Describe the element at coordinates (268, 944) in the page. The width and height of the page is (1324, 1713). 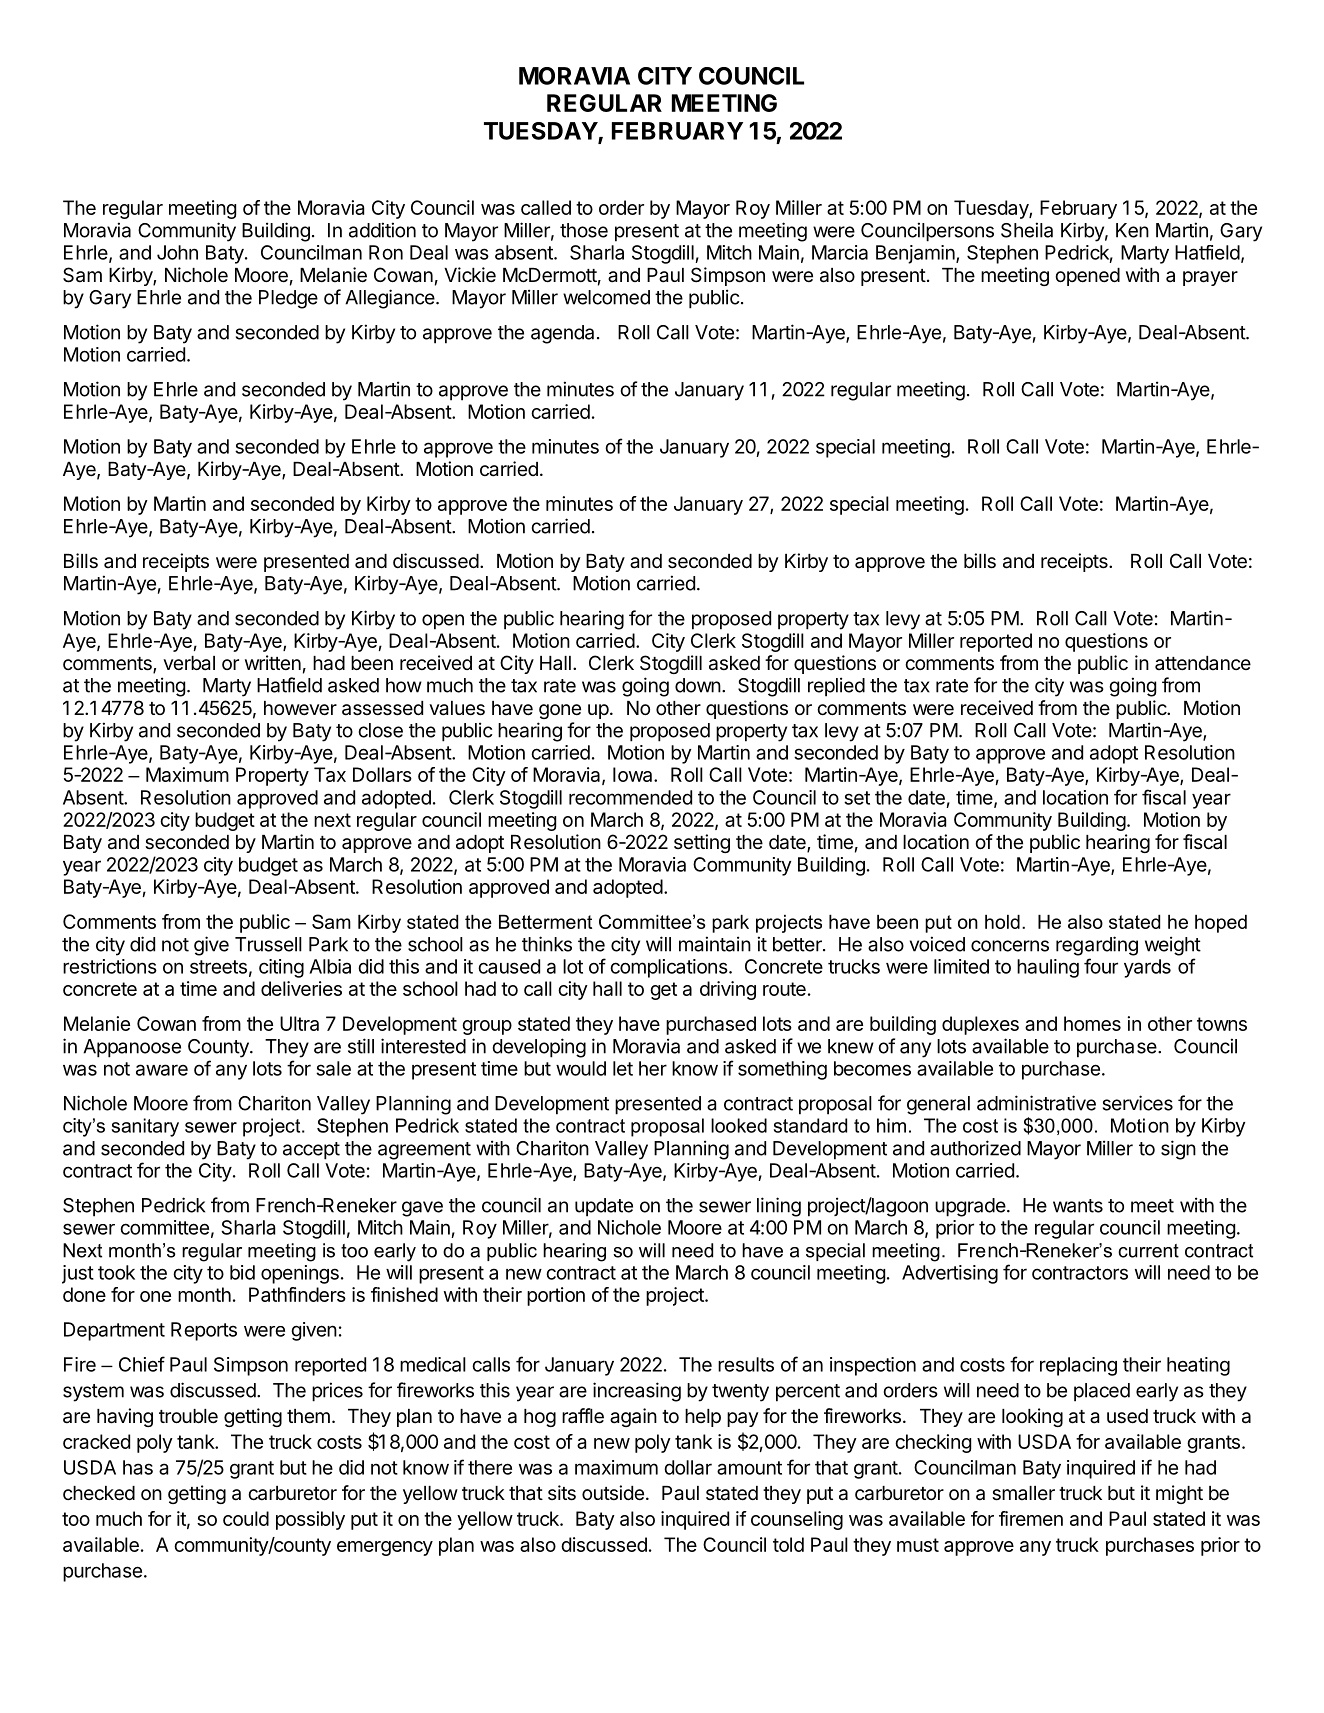
I see `Trussell` at that location.
